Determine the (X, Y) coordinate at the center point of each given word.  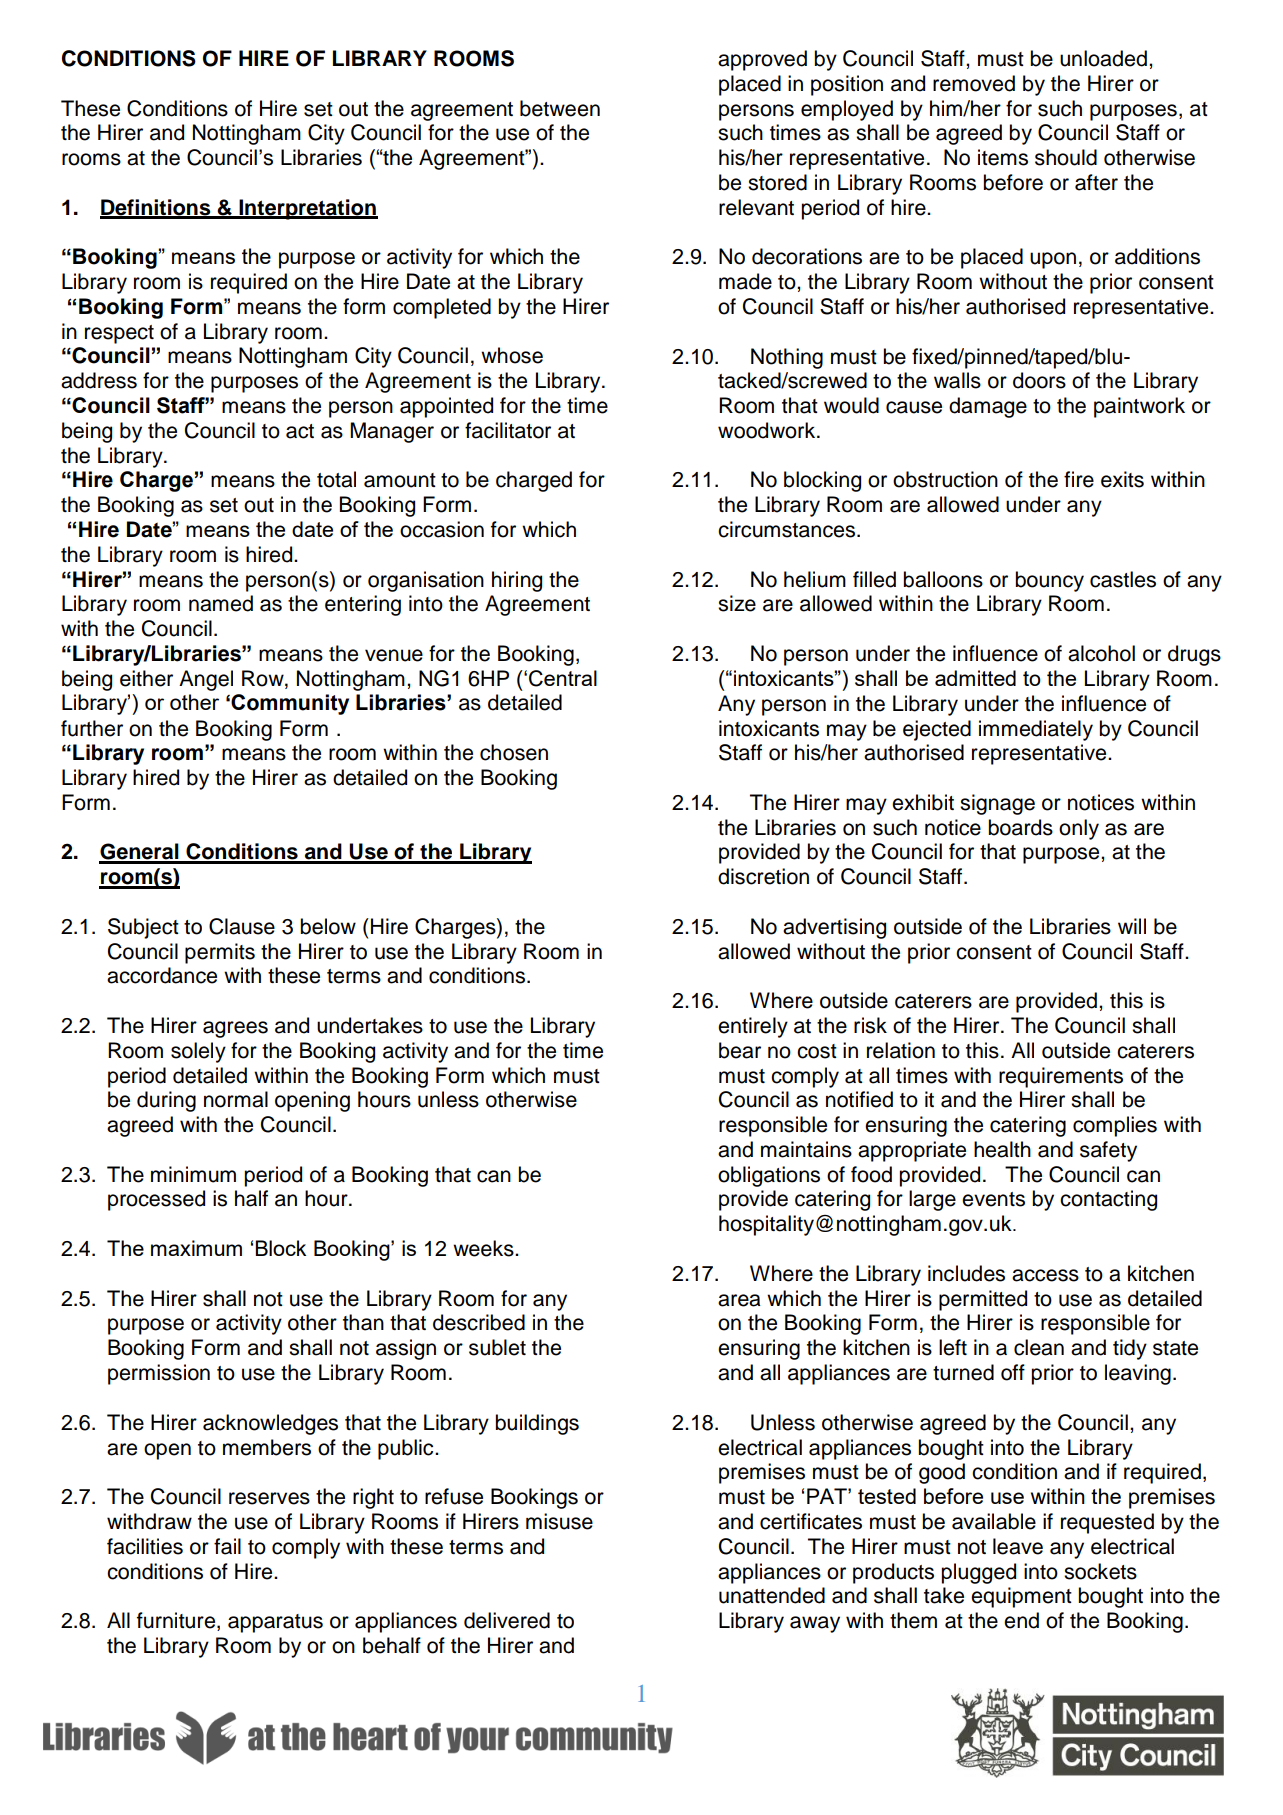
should (1066, 157)
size (737, 603)
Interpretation (307, 209)
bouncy (1049, 581)
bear (740, 1050)
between (560, 108)
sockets (1100, 1571)
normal (236, 1099)
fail (227, 1546)
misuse (559, 1521)
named (221, 603)
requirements (1061, 1077)
